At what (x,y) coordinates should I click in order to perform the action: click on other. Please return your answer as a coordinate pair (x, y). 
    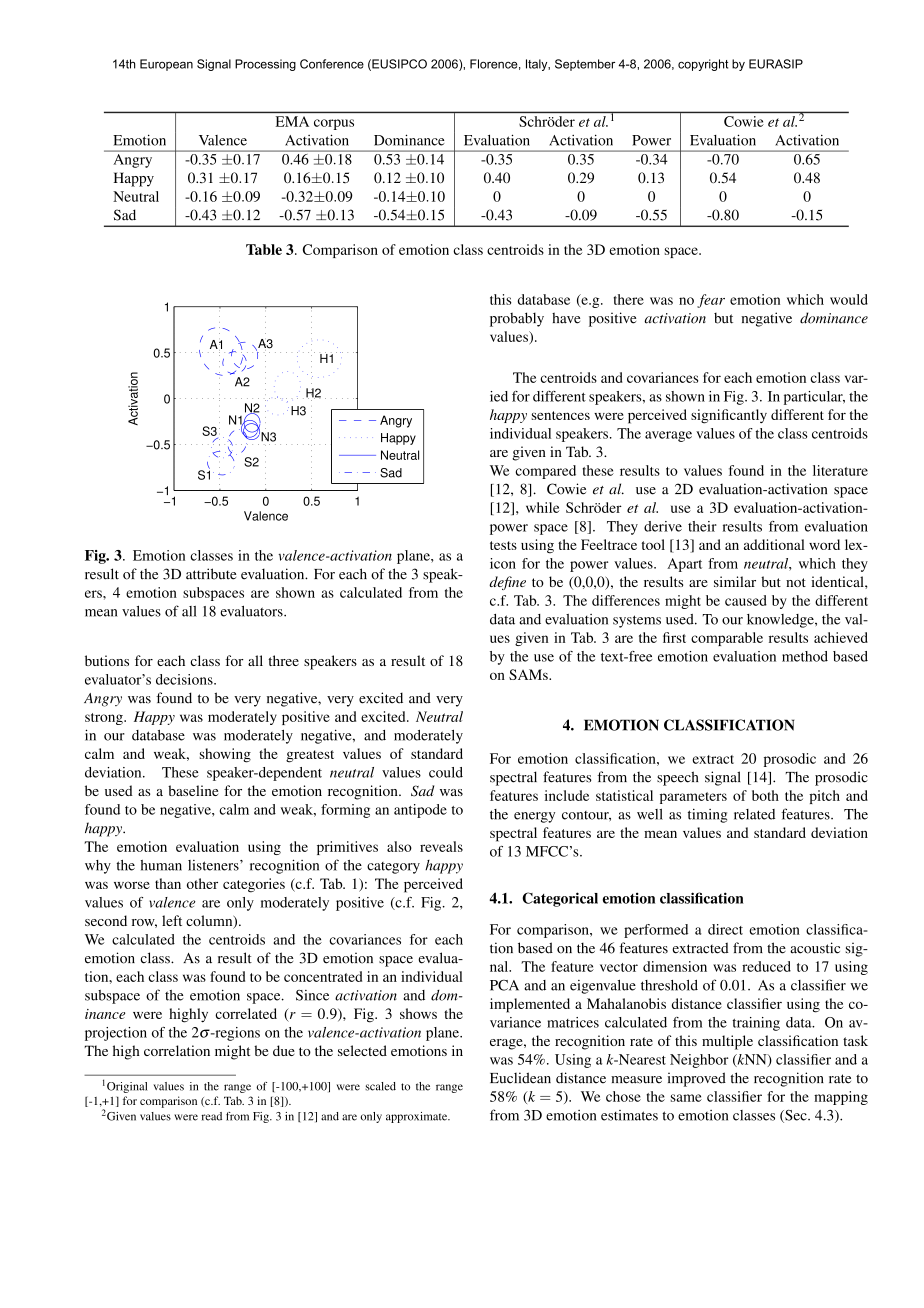
    Looking at the image, I should click on (202, 883).
